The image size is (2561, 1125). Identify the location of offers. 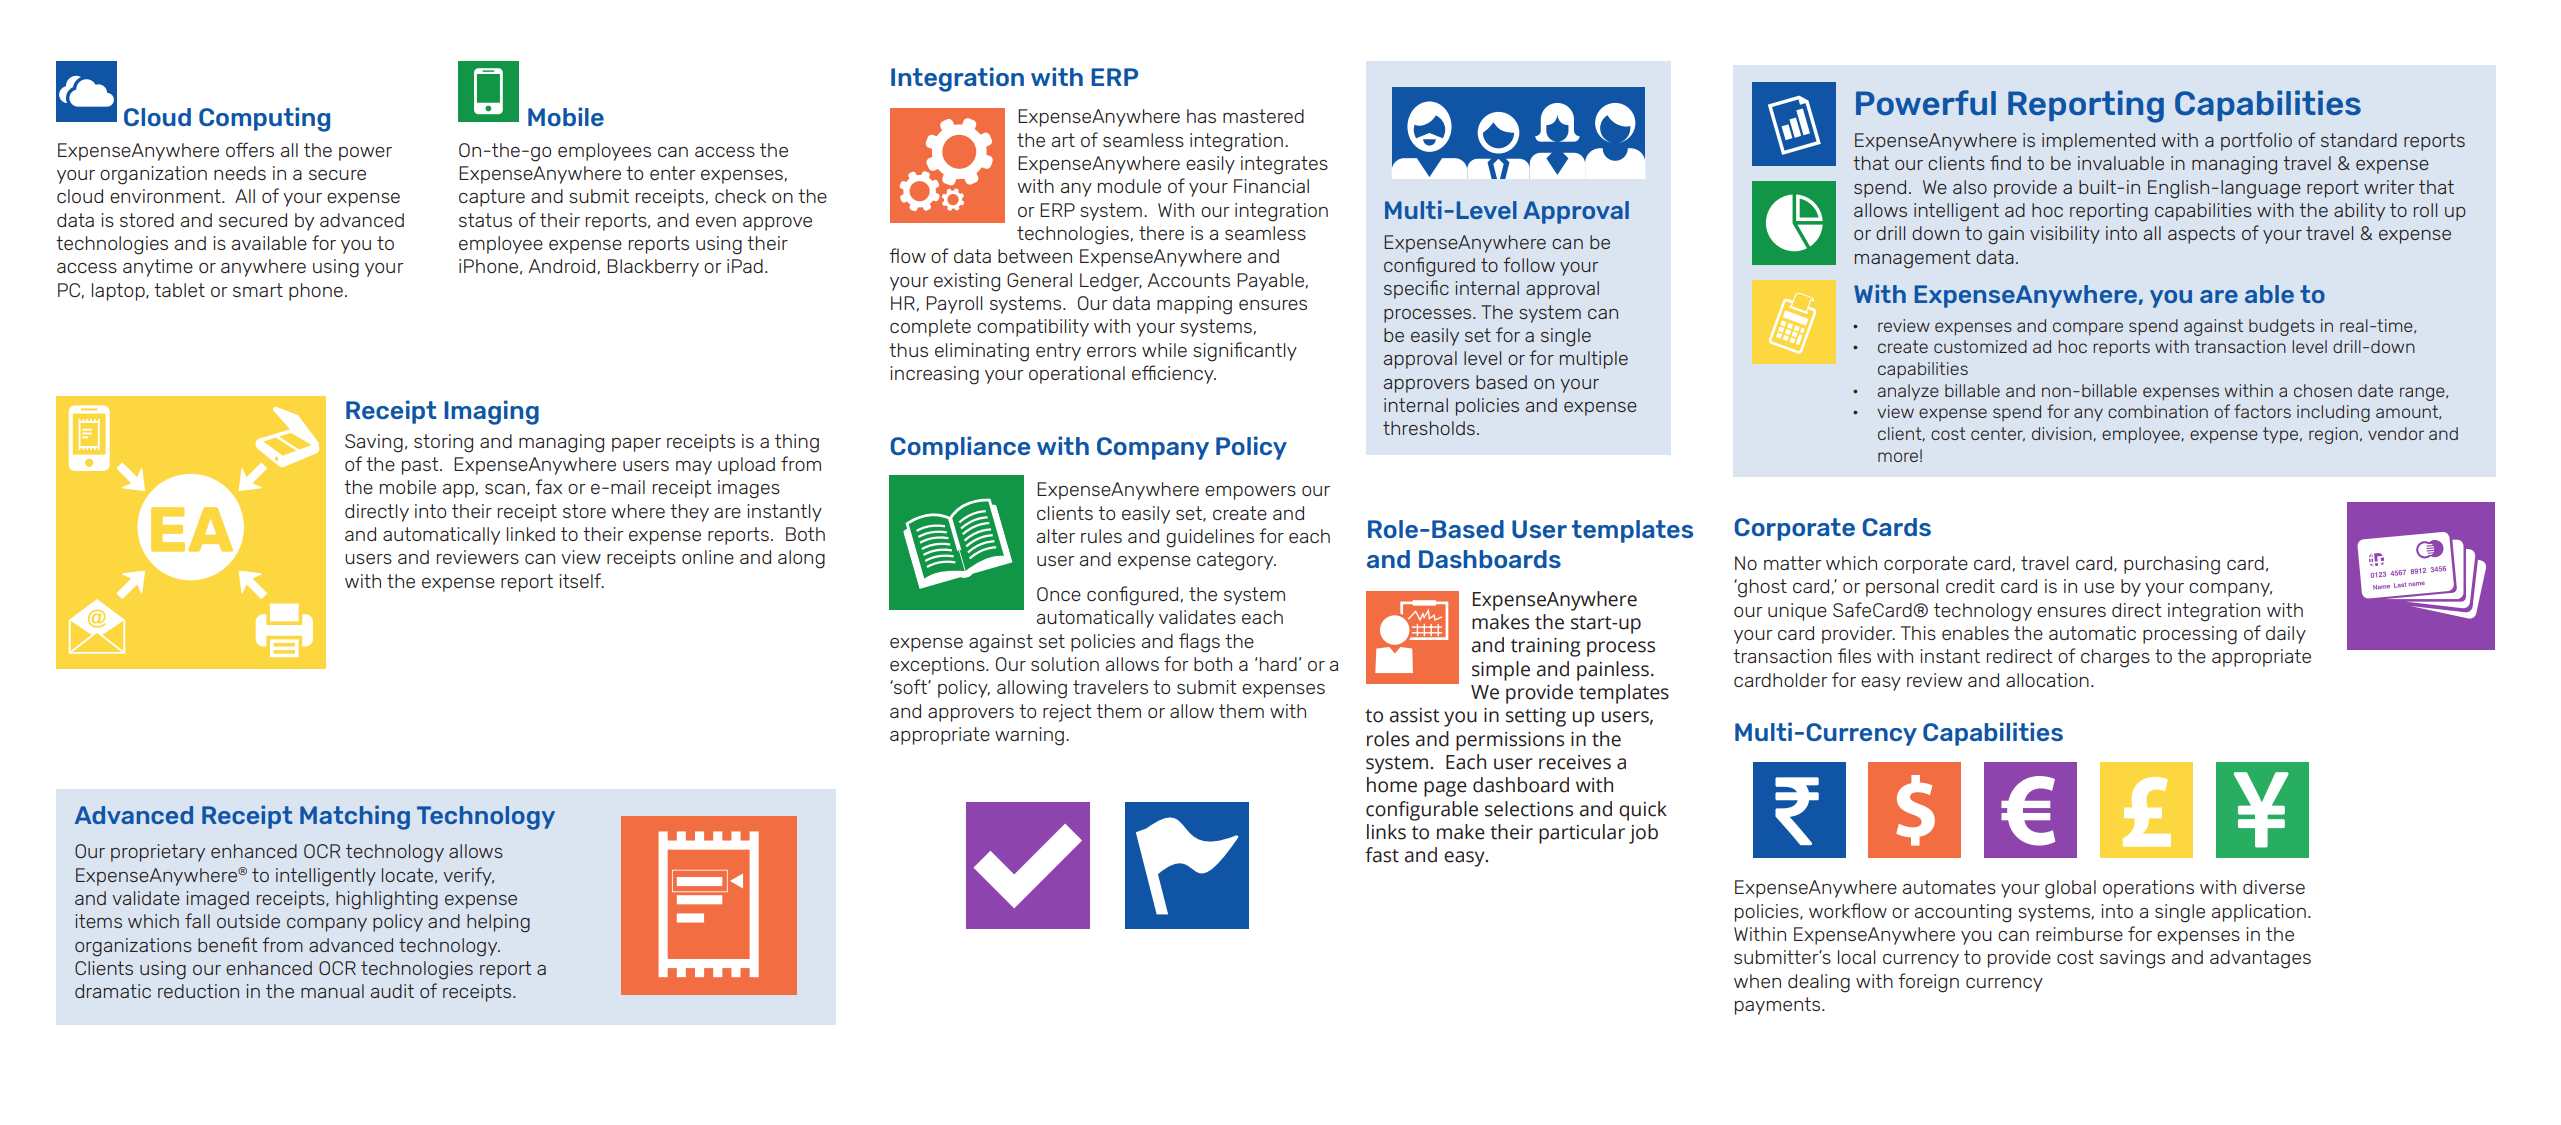
(250, 149).
